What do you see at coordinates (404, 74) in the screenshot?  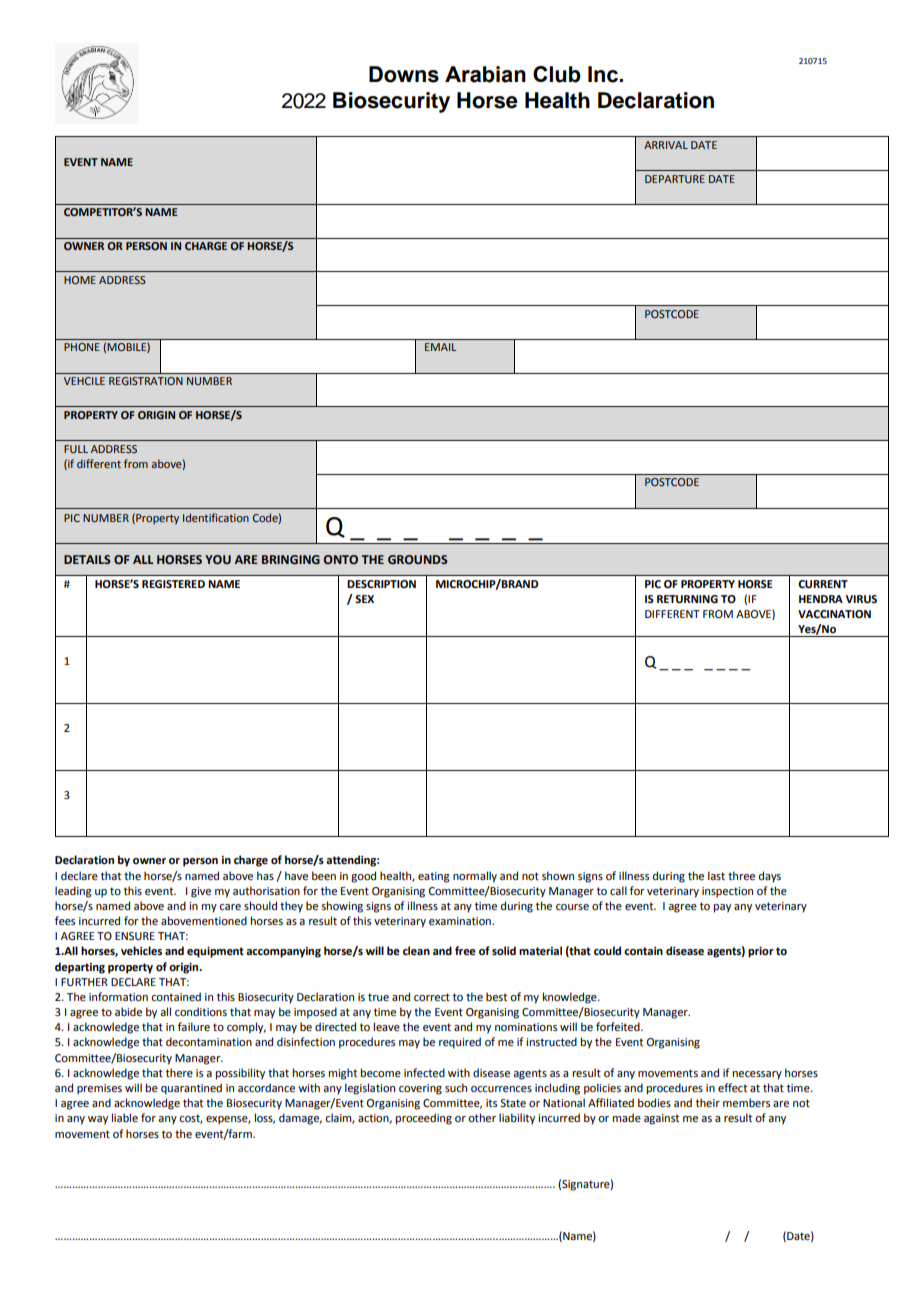 I see `Downs` at bounding box center [404, 74].
